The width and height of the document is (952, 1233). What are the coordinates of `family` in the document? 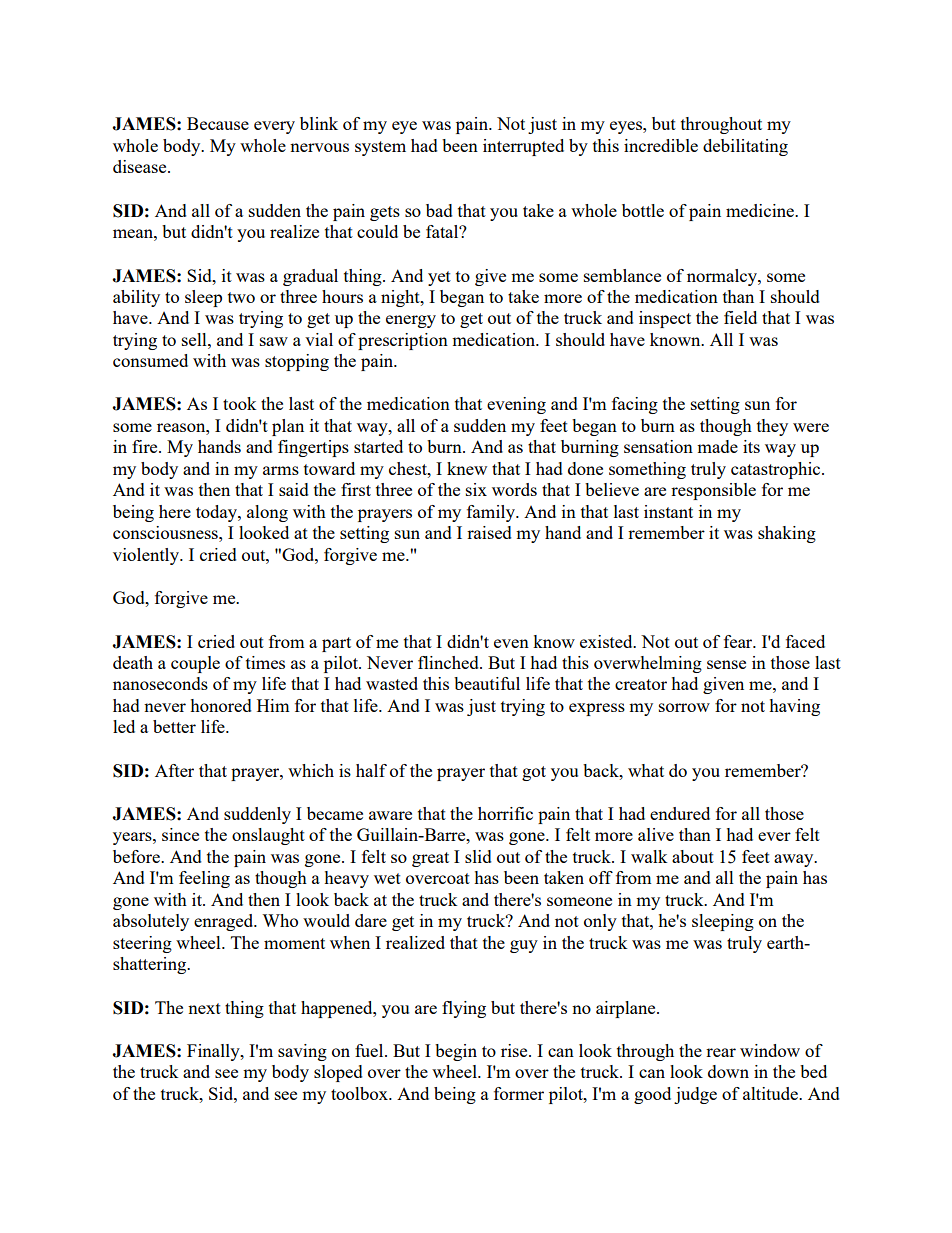 It's located at (492, 513).
